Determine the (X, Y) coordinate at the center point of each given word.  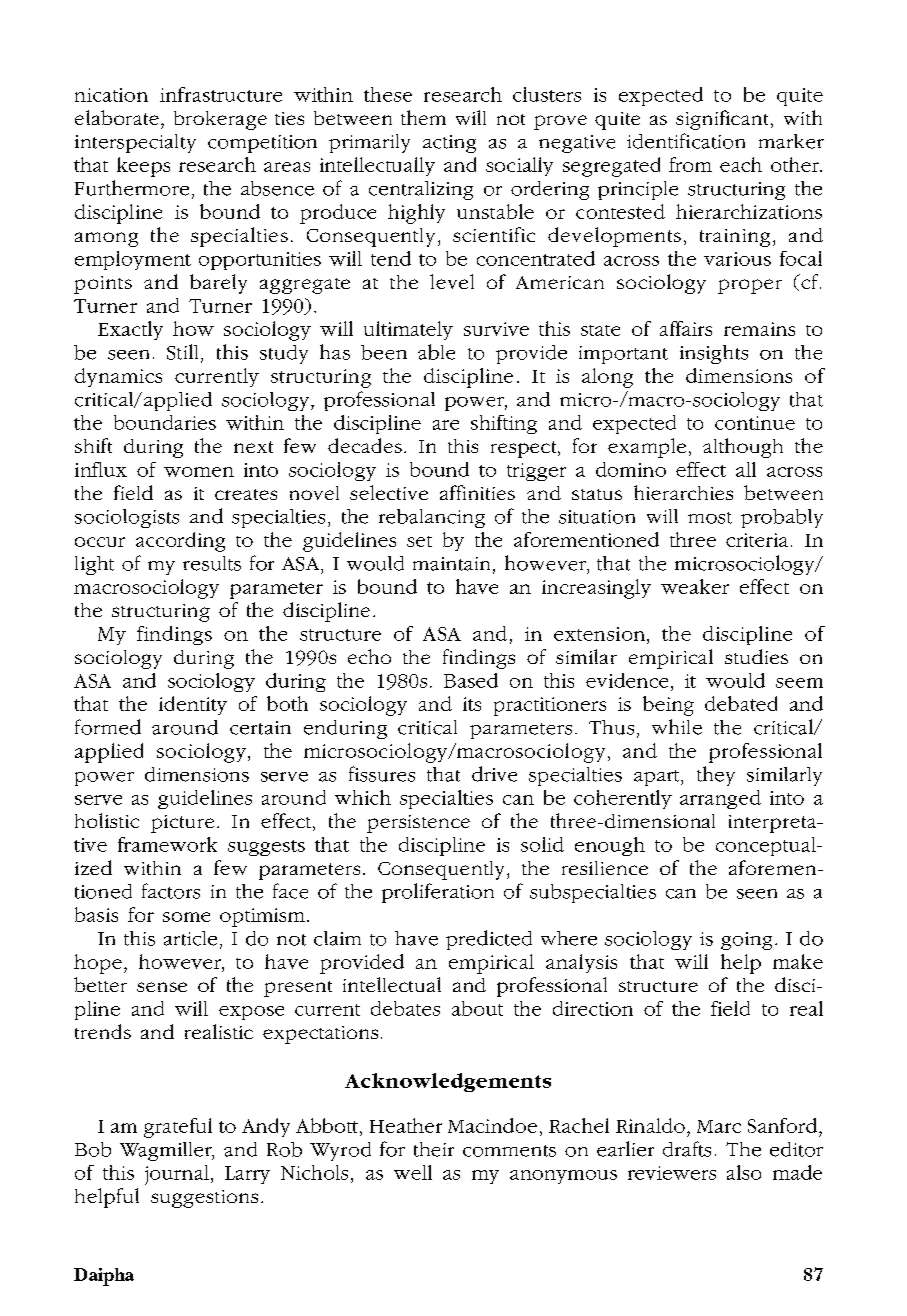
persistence (418, 824)
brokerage (220, 120)
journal (177, 1175)
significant (722, 120)
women (199, 472)
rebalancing (432, 518)
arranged (720, 799)
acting (449, 144)
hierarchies (683, 492)
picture (182, 824)
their (434, 1149)
